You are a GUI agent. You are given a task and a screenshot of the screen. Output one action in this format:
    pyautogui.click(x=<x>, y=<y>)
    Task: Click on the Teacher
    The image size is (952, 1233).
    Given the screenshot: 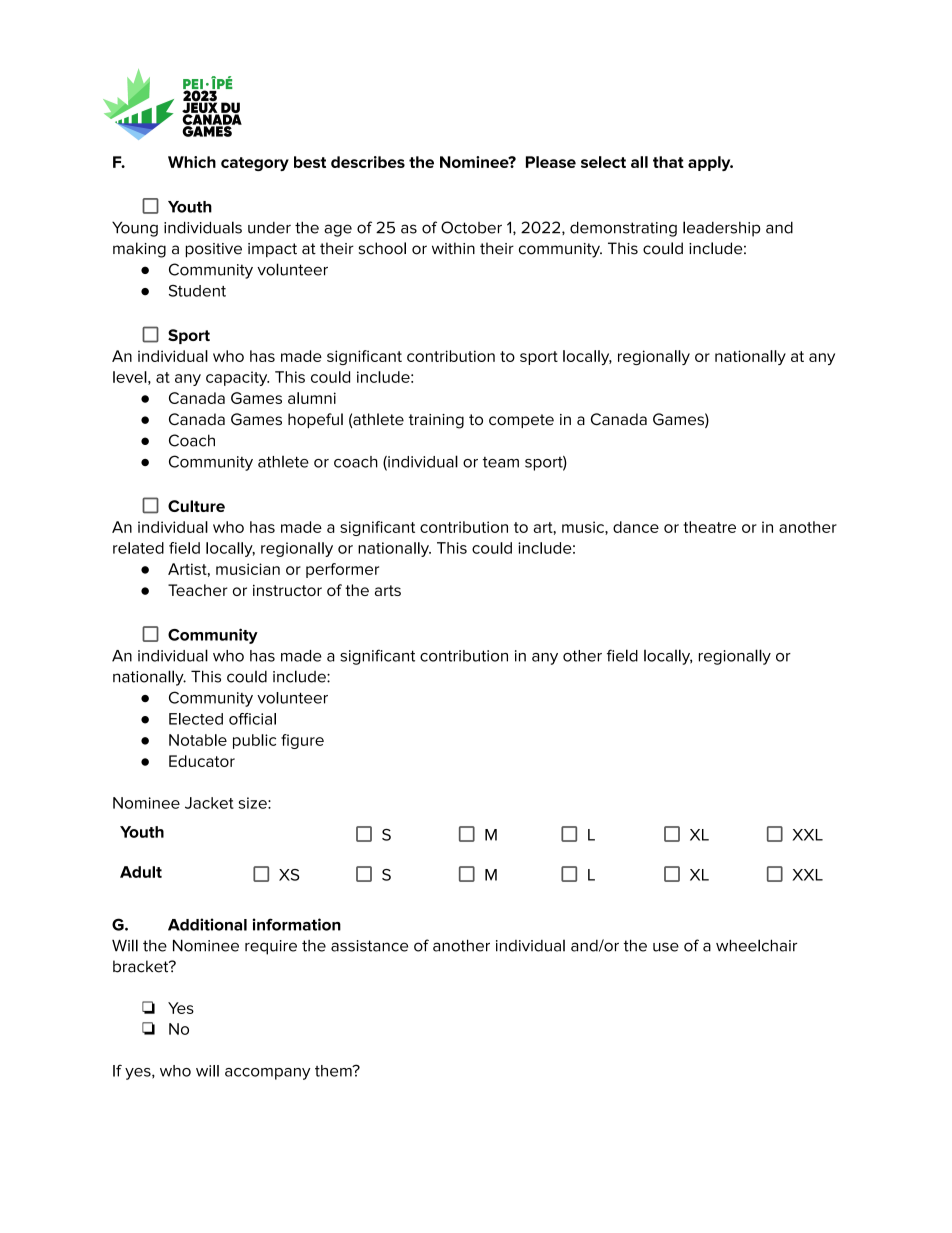 What is the action you would take?
    pyautogui.click(x=198, y=590)
